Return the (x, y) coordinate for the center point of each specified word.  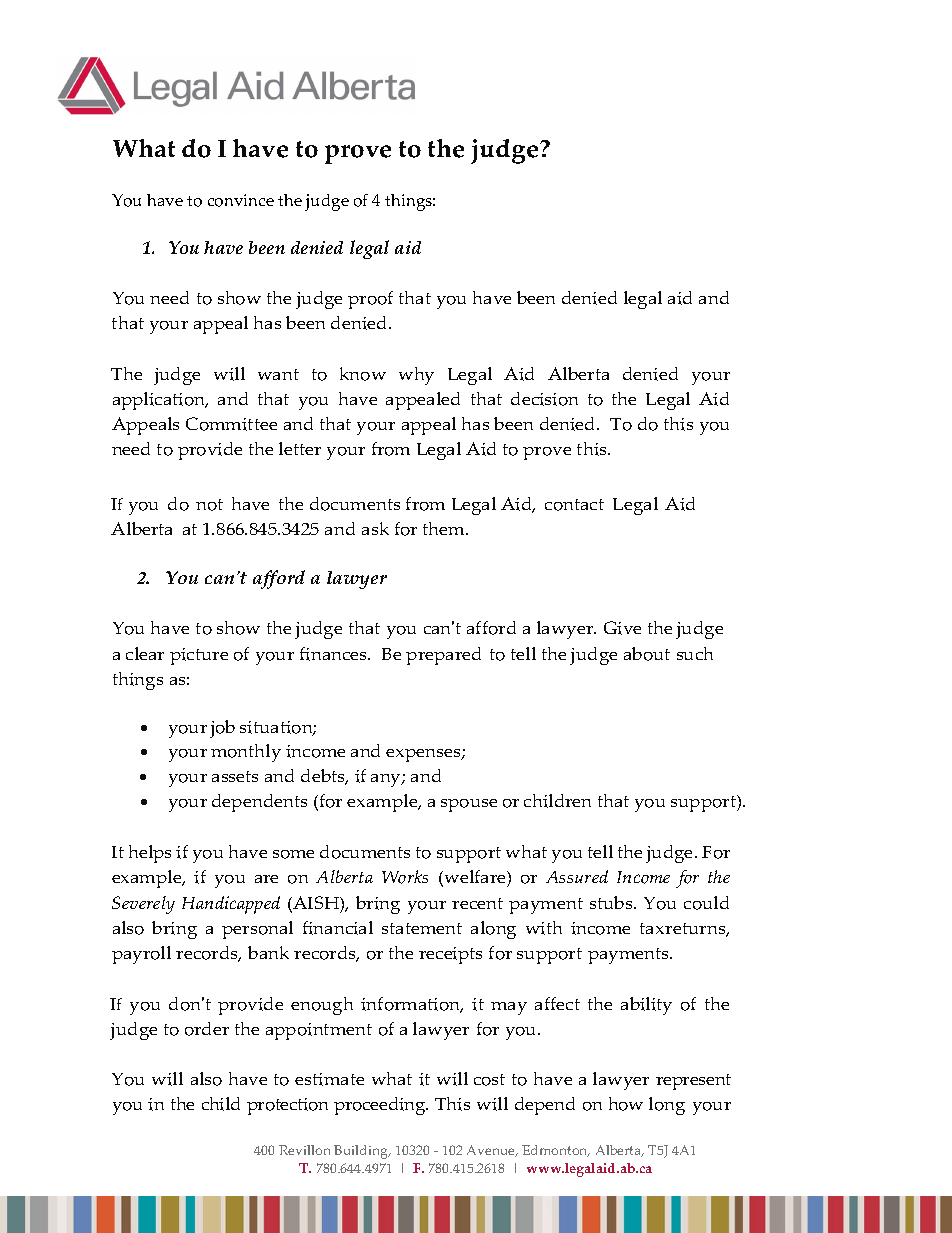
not (209, 505)
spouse (469, 805)
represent (693, 1082)
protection (287, 1106)
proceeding (381, 1106)
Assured (577, 876)
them (445, 528)
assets (235, 776)
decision (544, 399)
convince (241, 200)
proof (370, 300)
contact (574, 505)
